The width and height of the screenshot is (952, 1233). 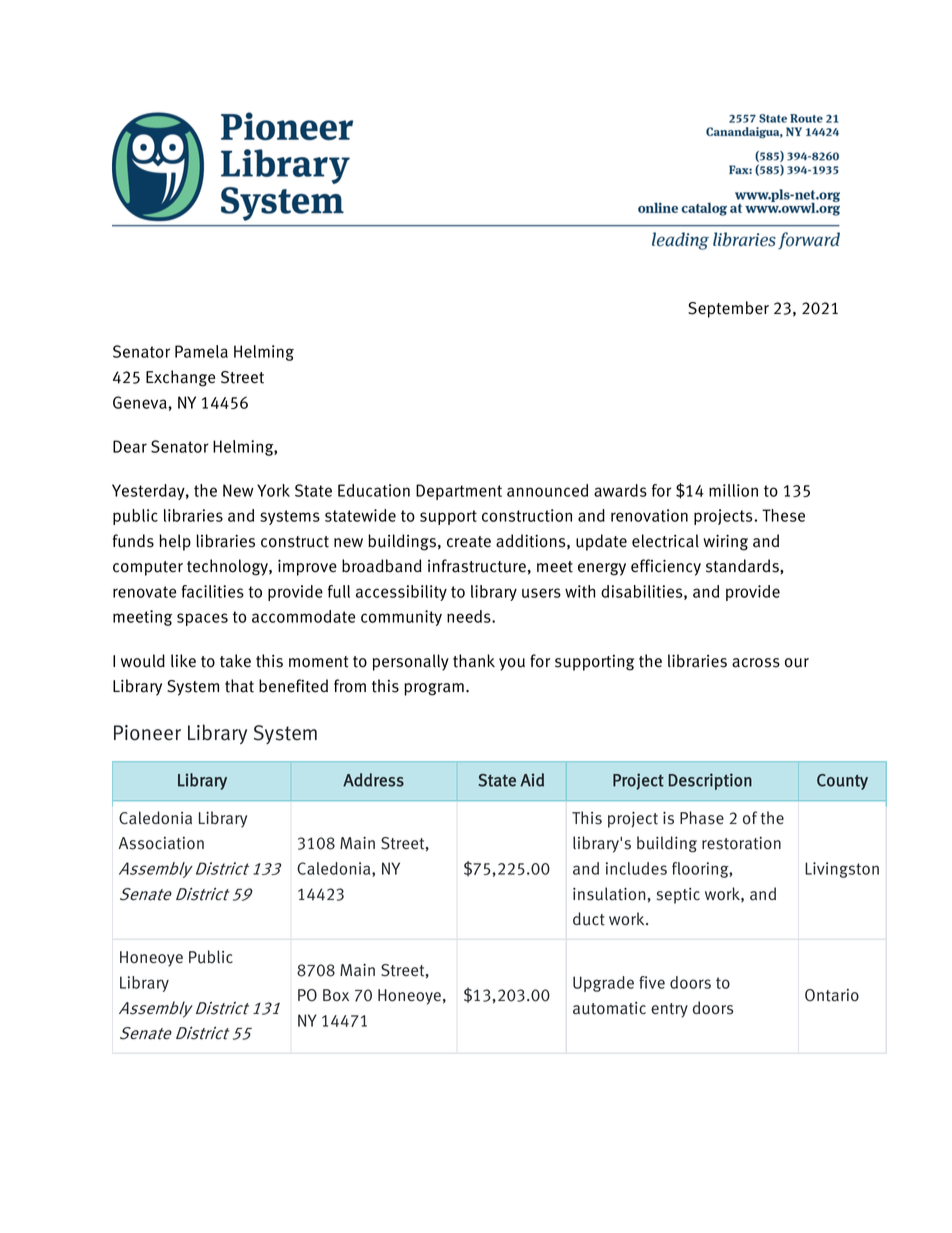 I want to click on Ontario, so click(x=832, y=995).
